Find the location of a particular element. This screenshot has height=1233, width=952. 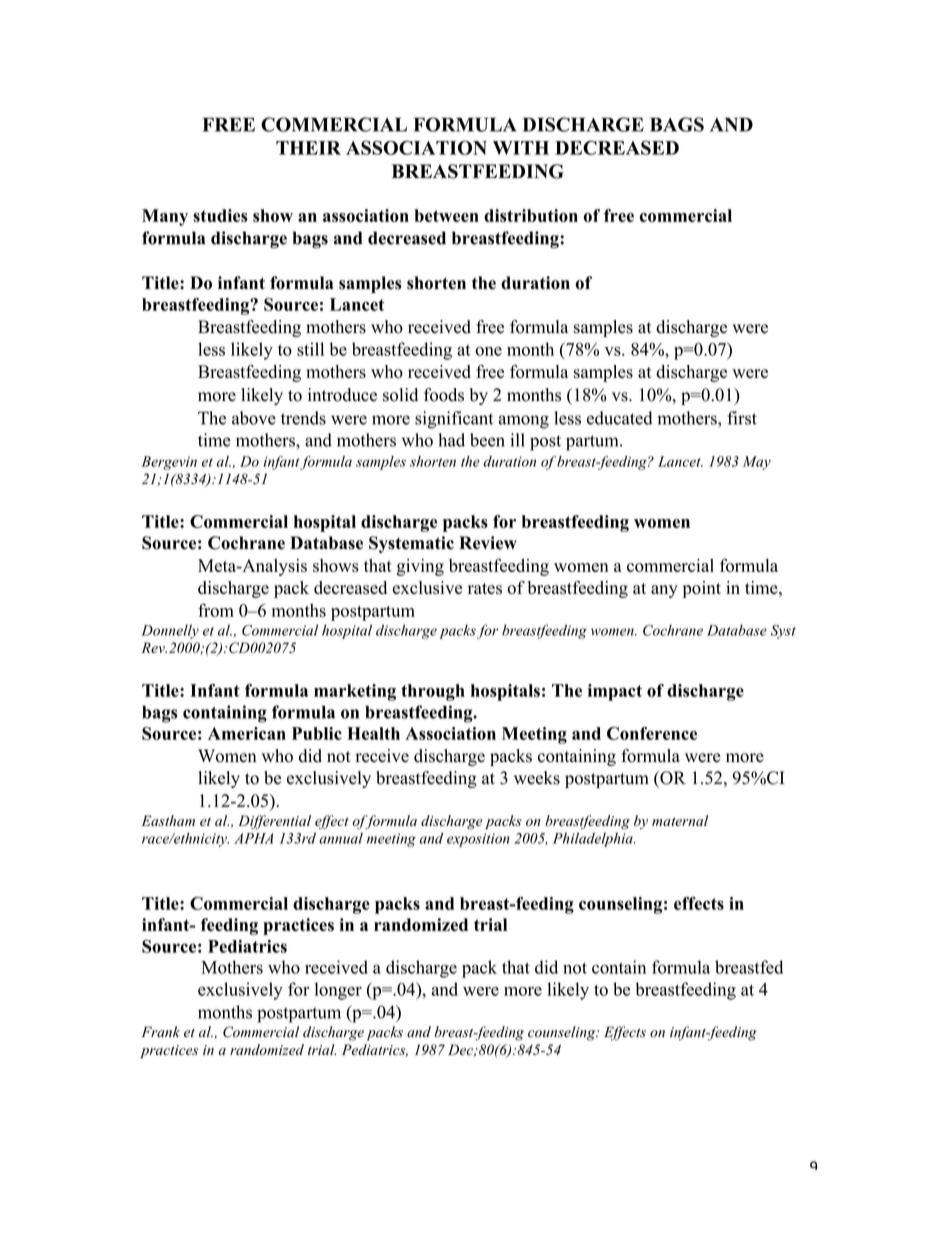

distribution is located at coordinates (531, 215).
